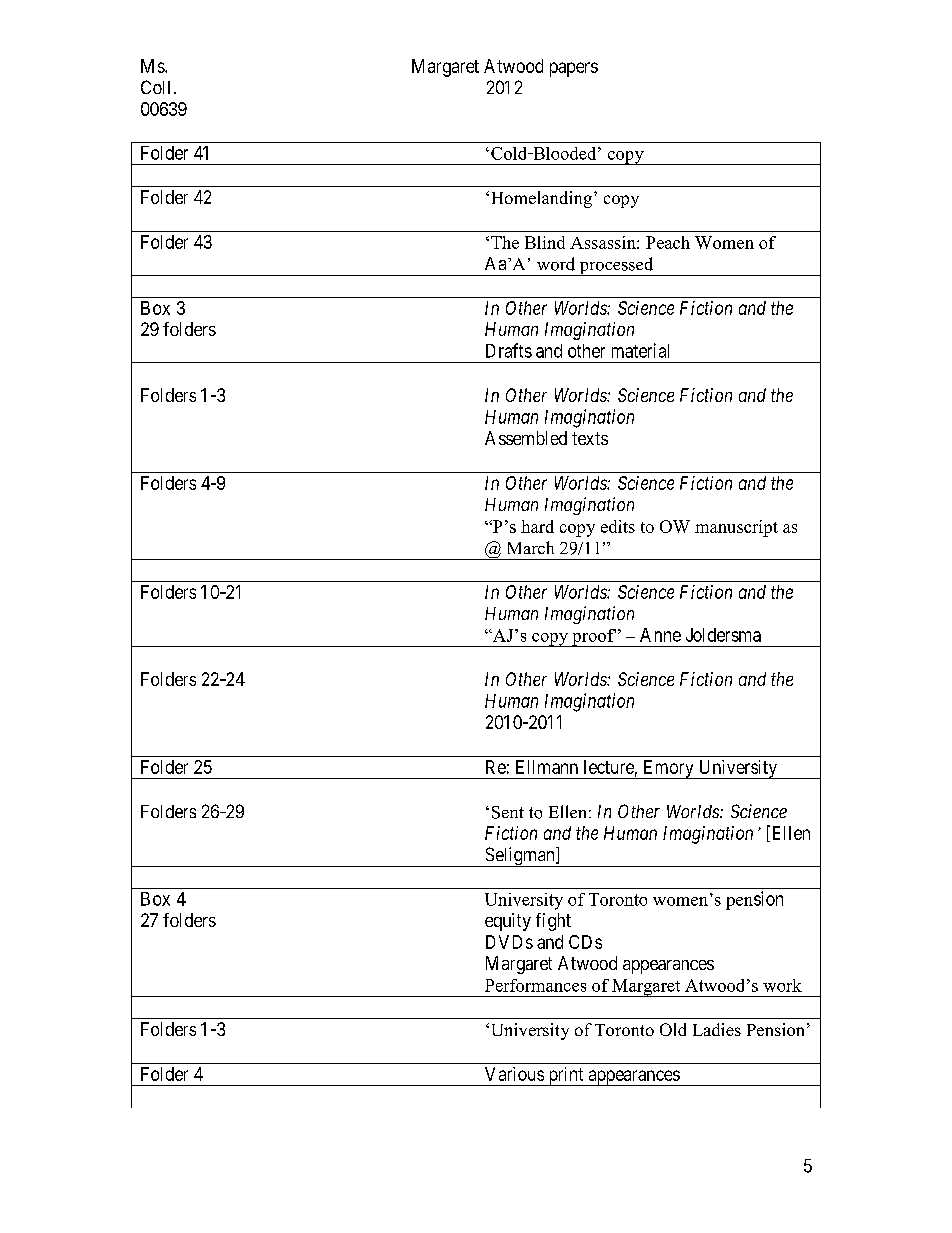 The image size is (952, 1233). What do you see at coordinates (508, 922) in the document?
I see `equity` at bounding box center [508, 922].
